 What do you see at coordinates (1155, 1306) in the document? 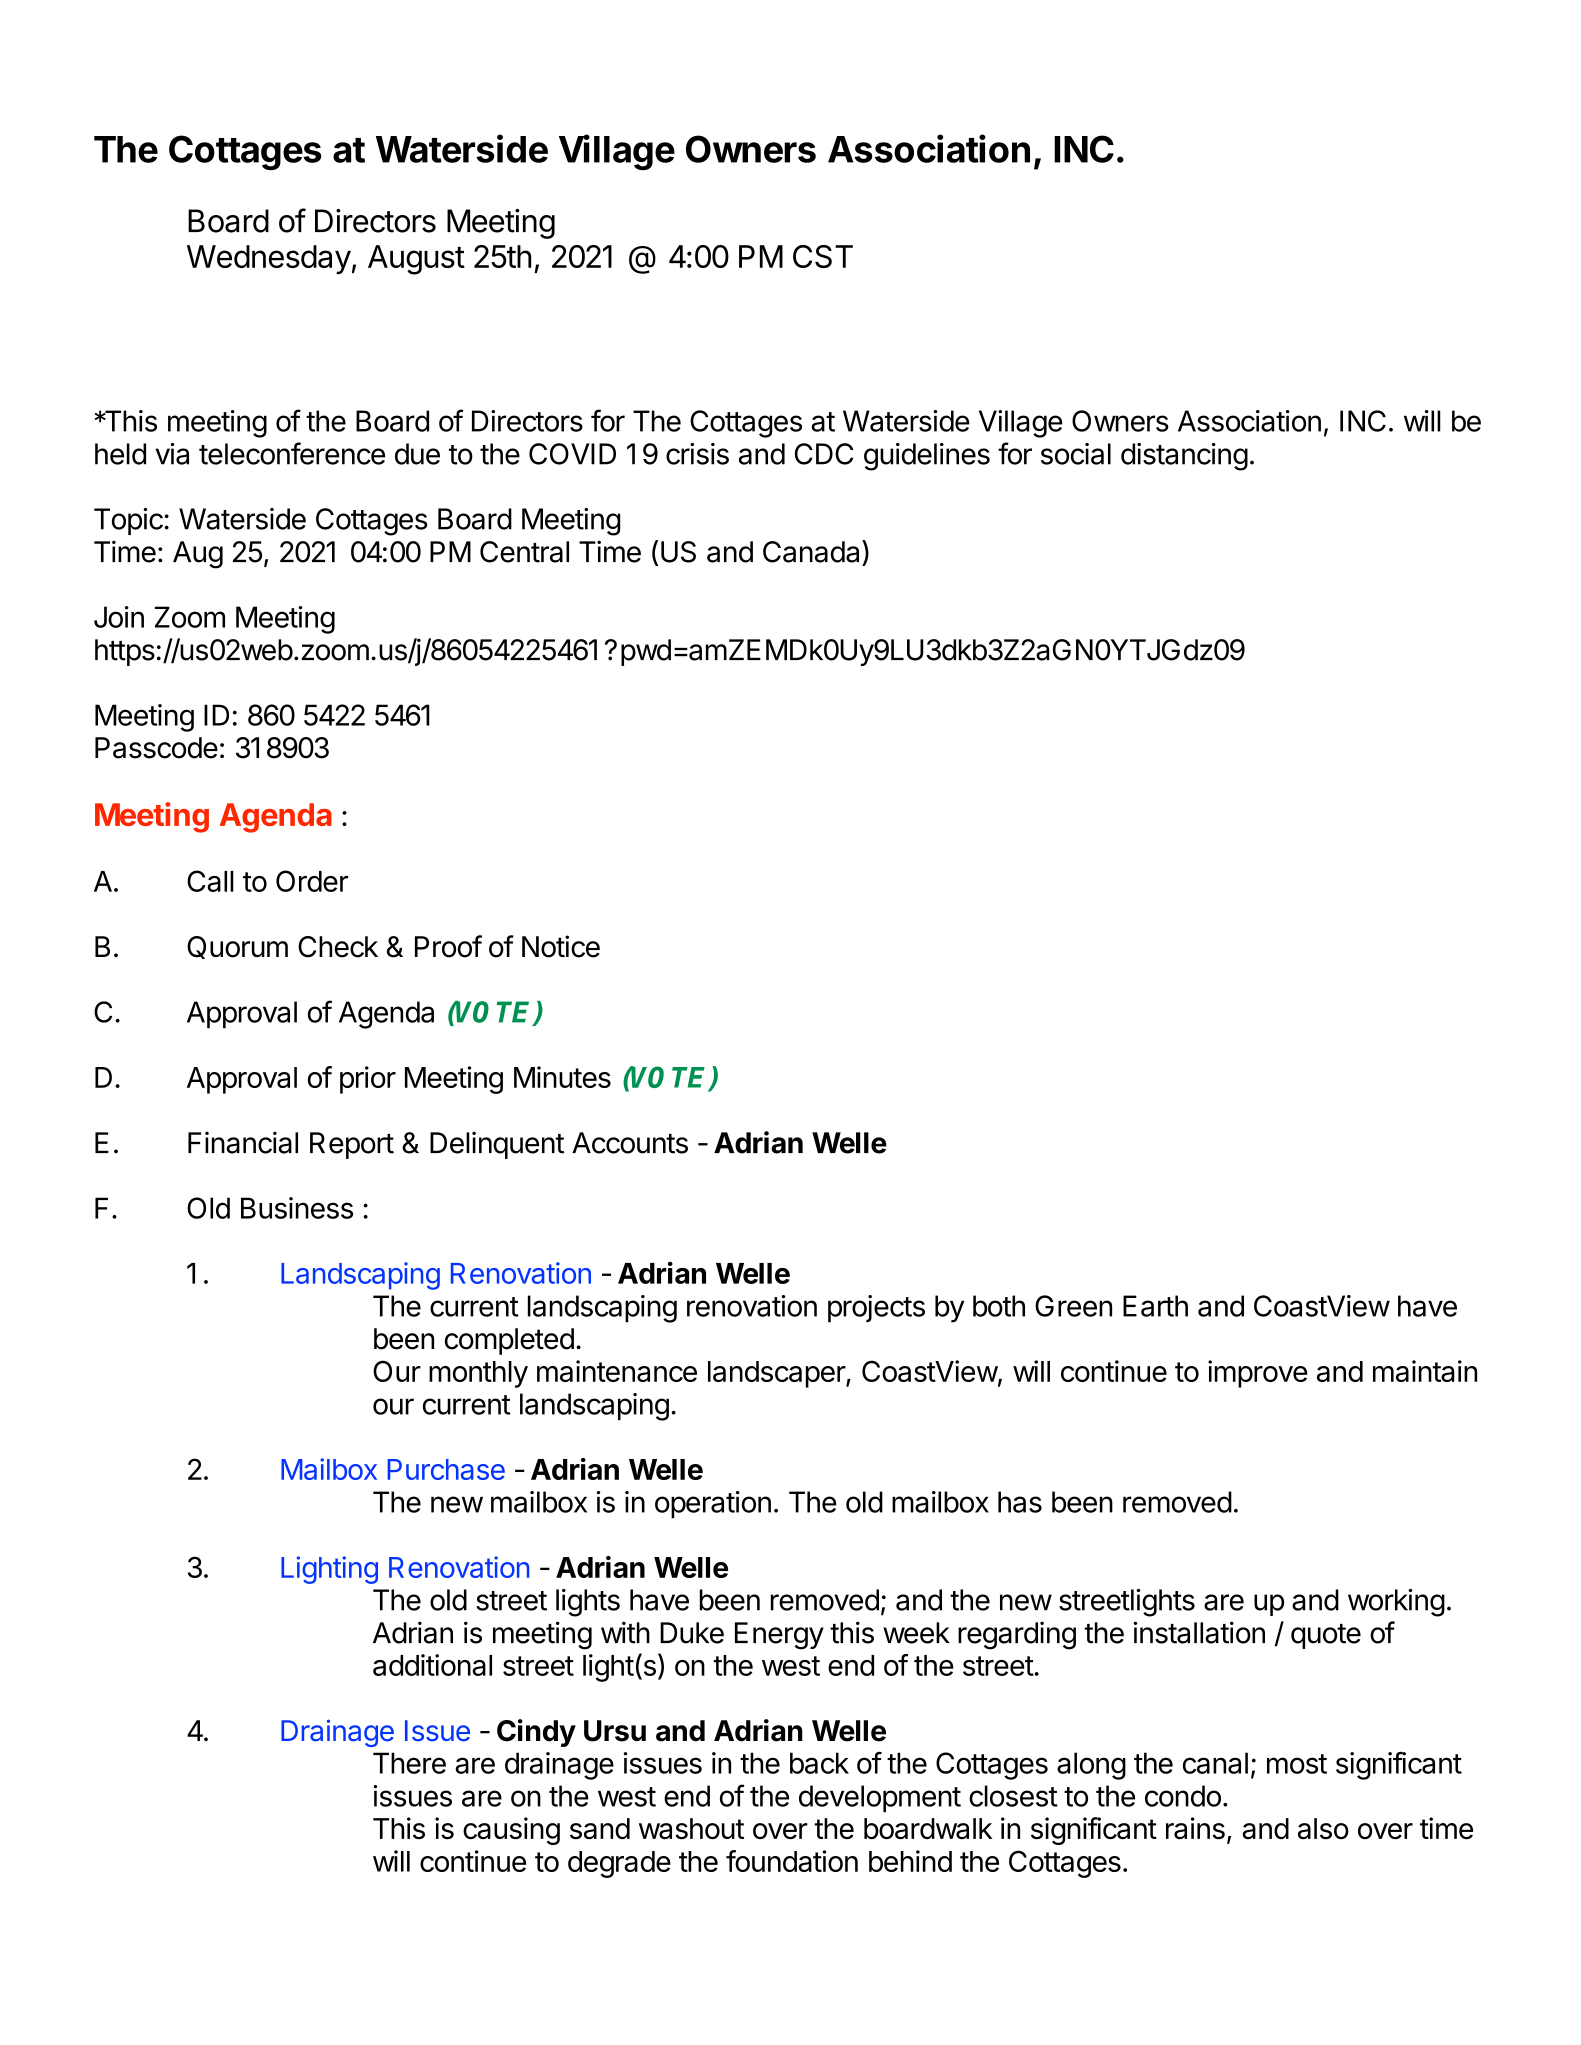
I see `Earth` at bounding box center [1155, 1306].
